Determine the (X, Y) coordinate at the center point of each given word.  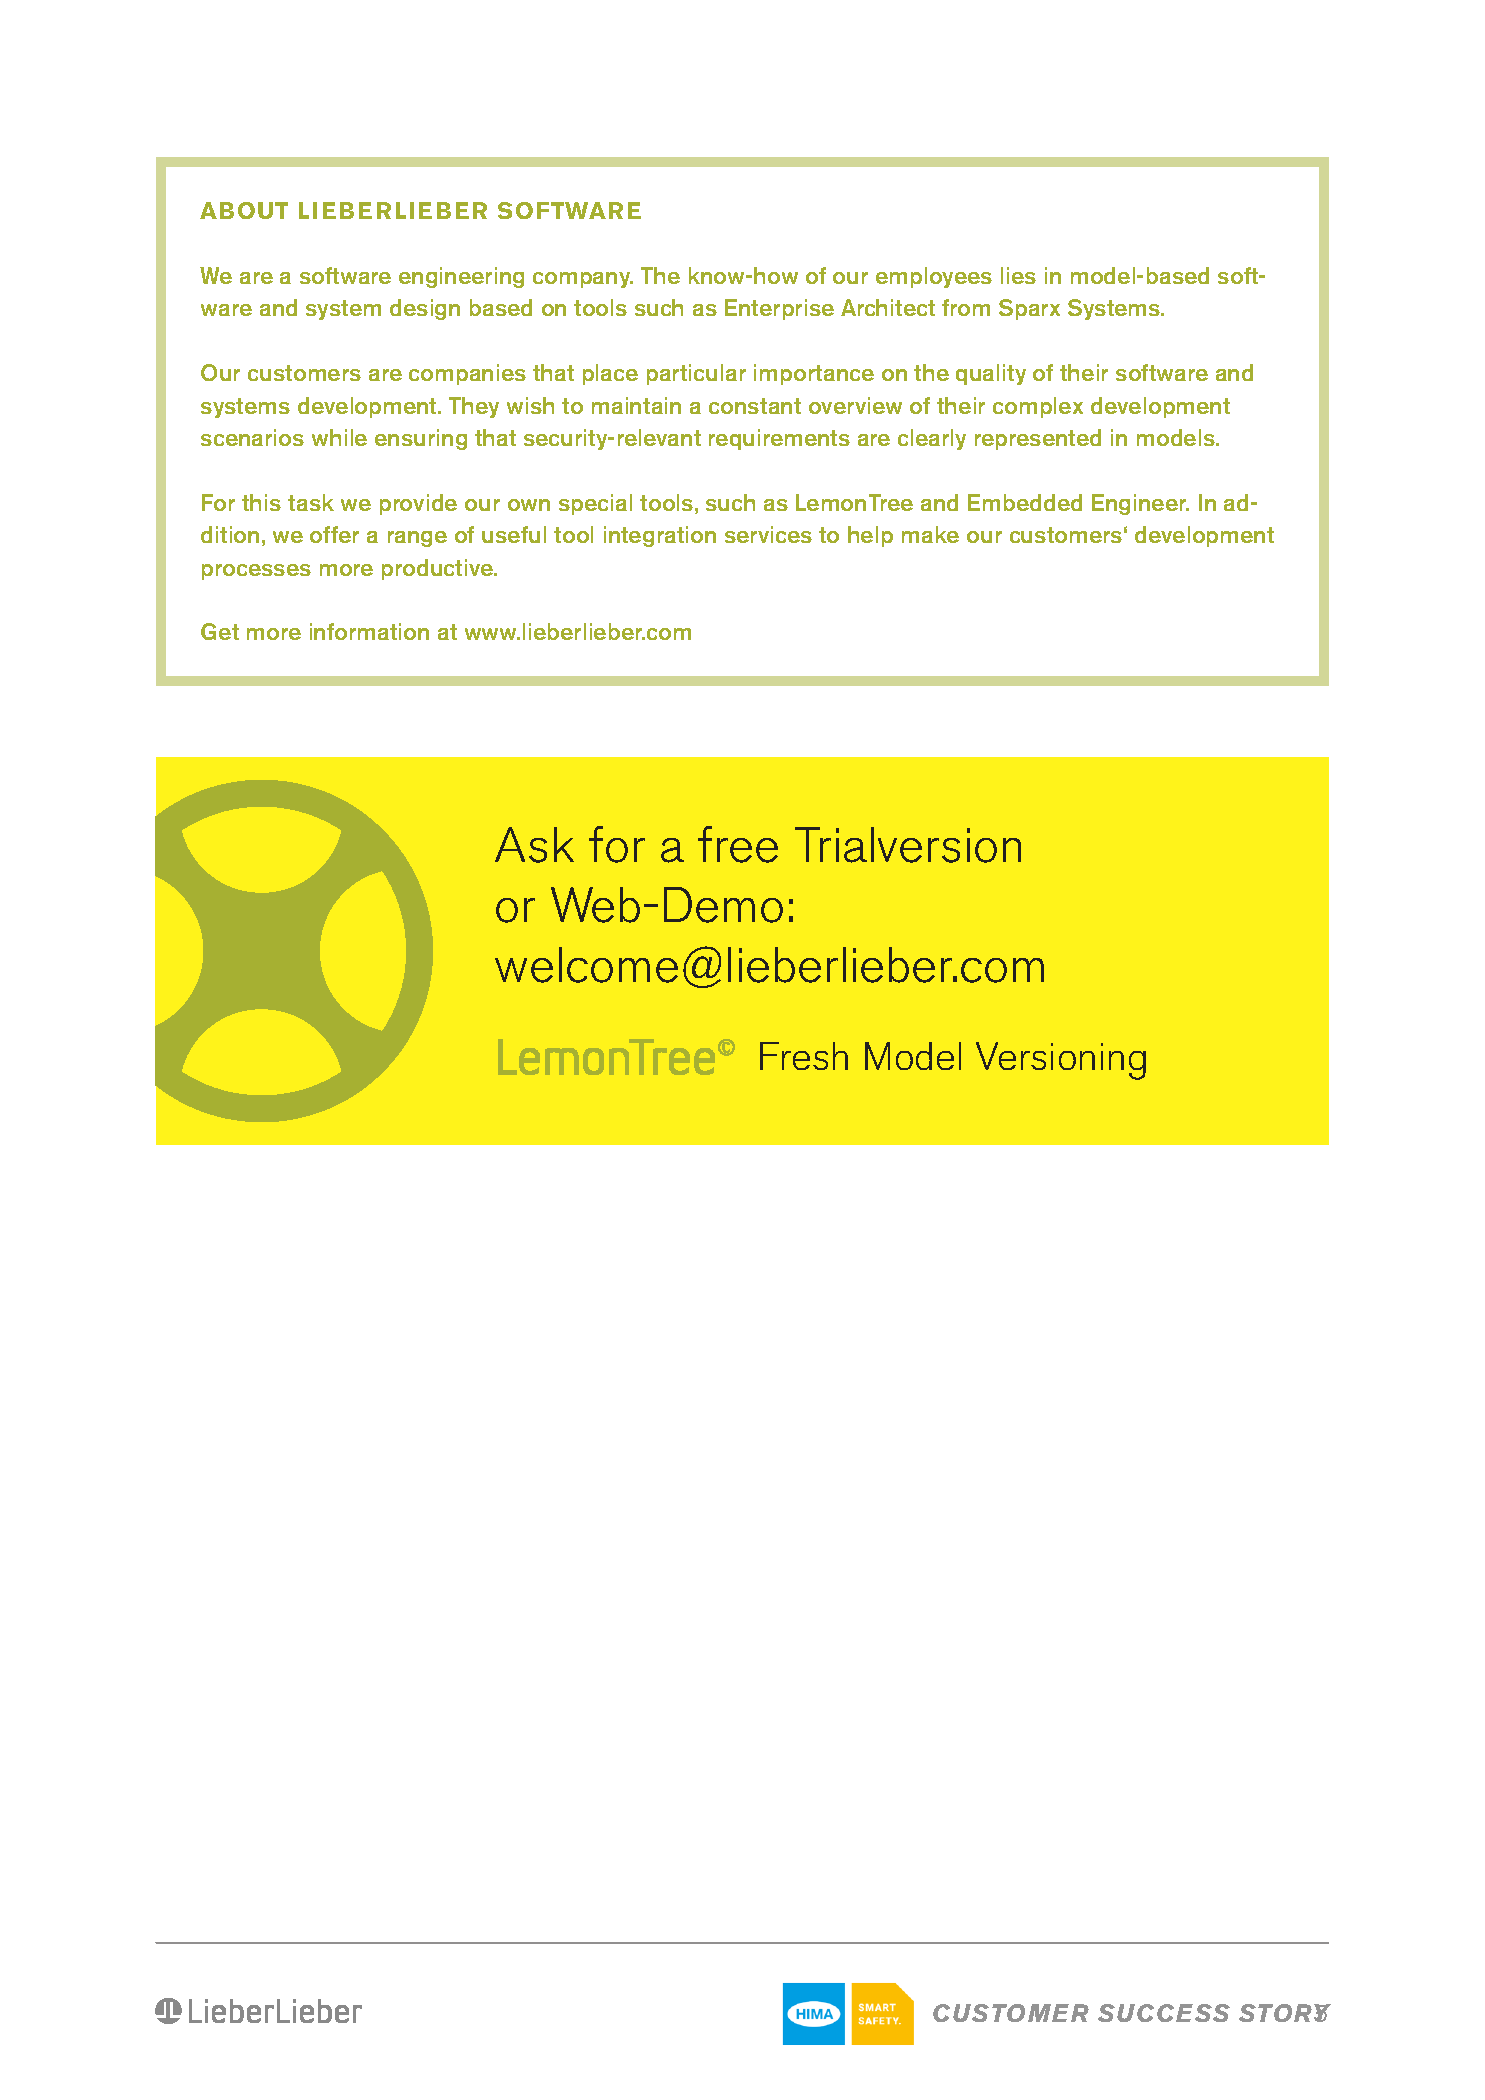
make (930, 534)
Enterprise (779, 309)
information (369, 631)
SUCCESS (1164, 2013)
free (738, 844)
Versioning (1061, 1061)
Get (220, 631)
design (425, 309)
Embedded (1025, 502)
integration (660, 536)
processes (256, 572)
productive (439, 569)
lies (1018, 275)
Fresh (804, 1056)
